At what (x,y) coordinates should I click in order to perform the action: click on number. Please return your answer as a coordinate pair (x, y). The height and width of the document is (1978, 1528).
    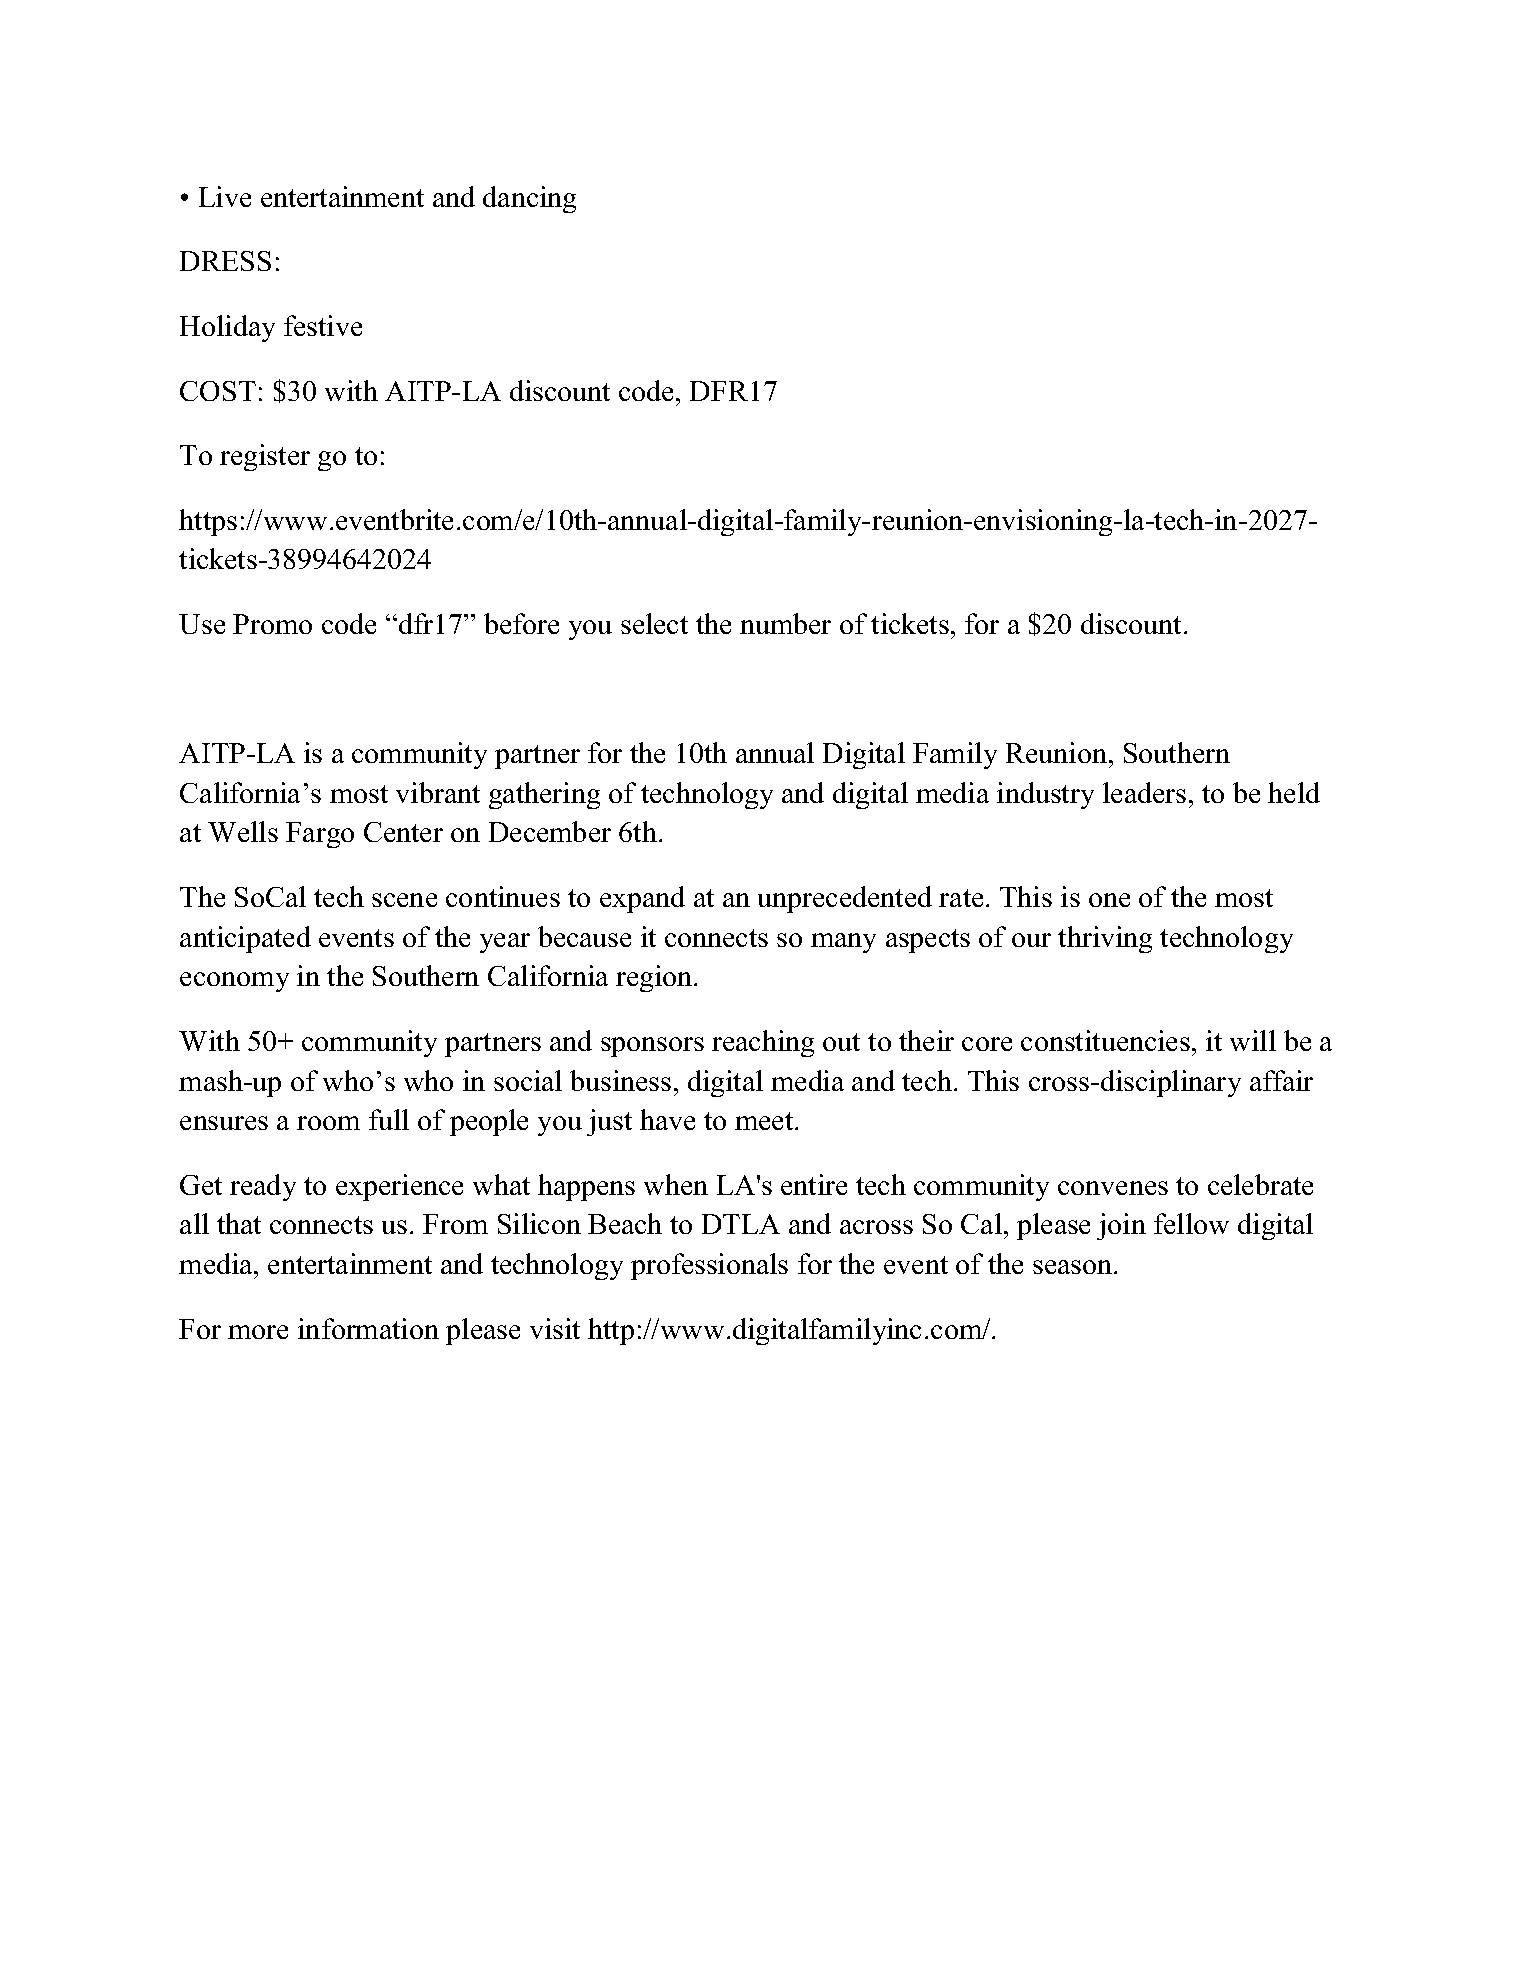
    Looking at the image, I should click on (785, 623).
